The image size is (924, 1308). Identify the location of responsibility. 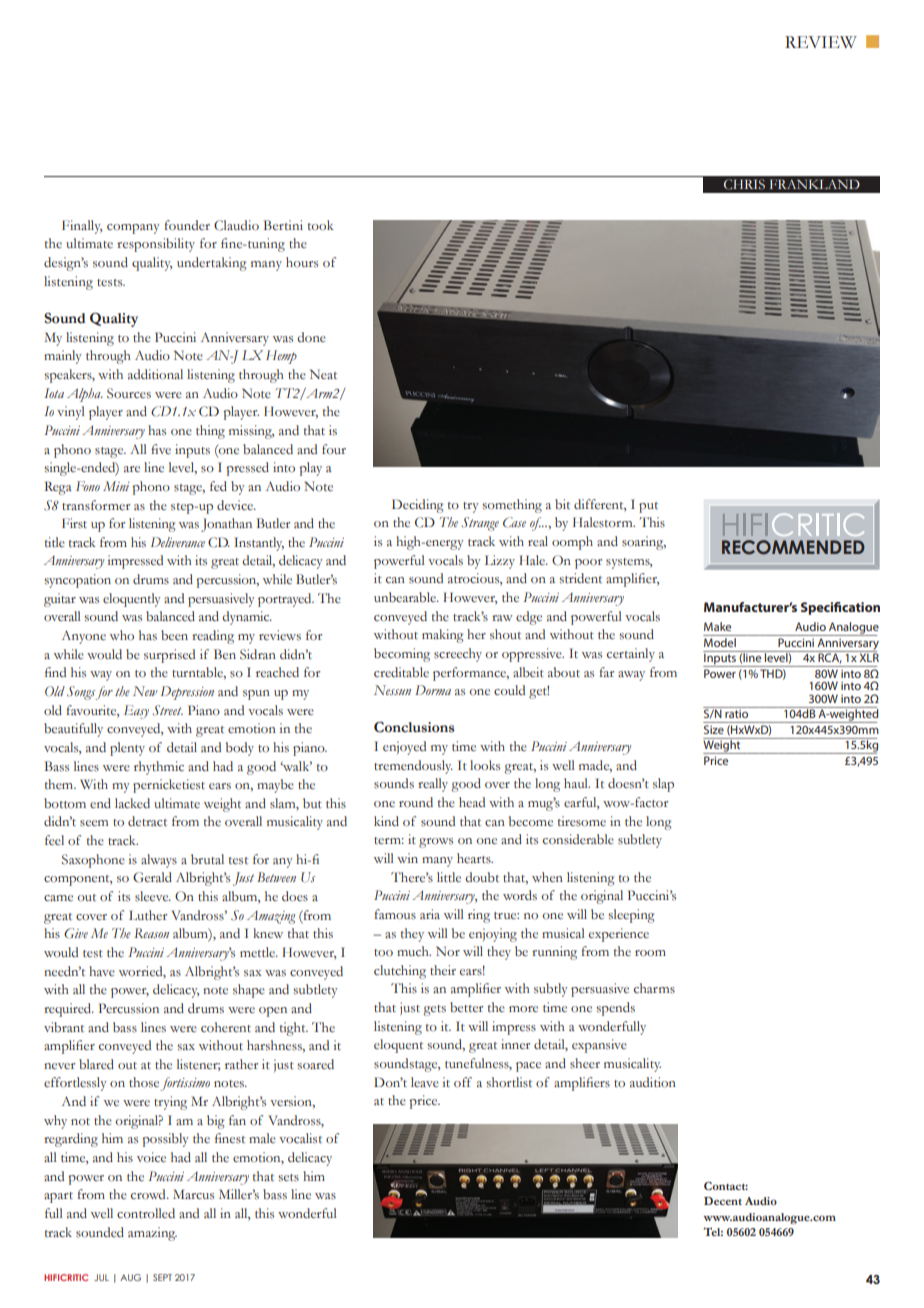
(156, 245).
